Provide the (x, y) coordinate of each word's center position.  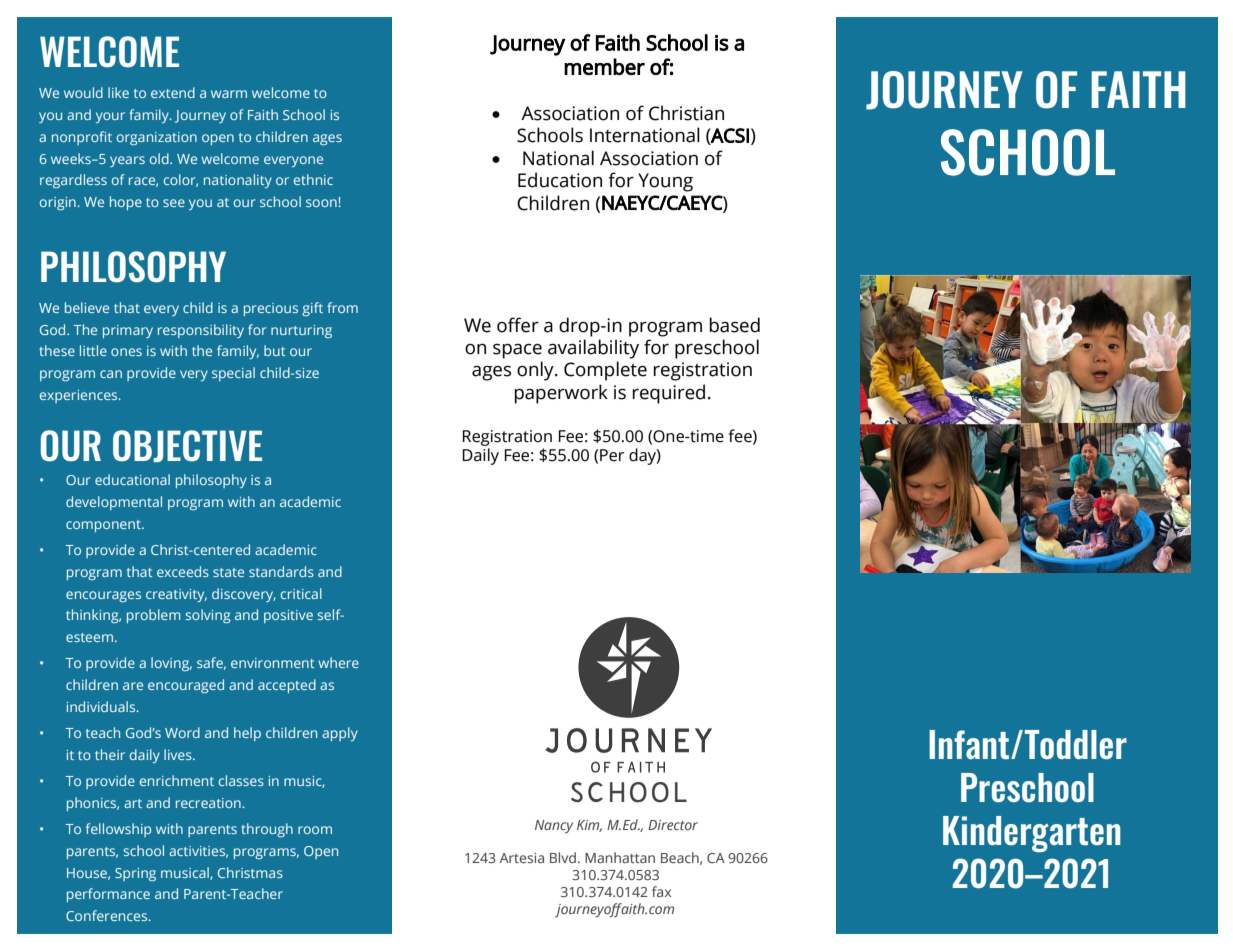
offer (518, 325)
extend (173, 92)
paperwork (561, 394)
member (604, 66)
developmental (114, 503)
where (338, 662)
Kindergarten (1032, 834)
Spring (135, 874)
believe (87, 307)
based (735, 325)
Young (665, 182)
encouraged (186, 686)
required (669, 394)
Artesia (522, 858)
